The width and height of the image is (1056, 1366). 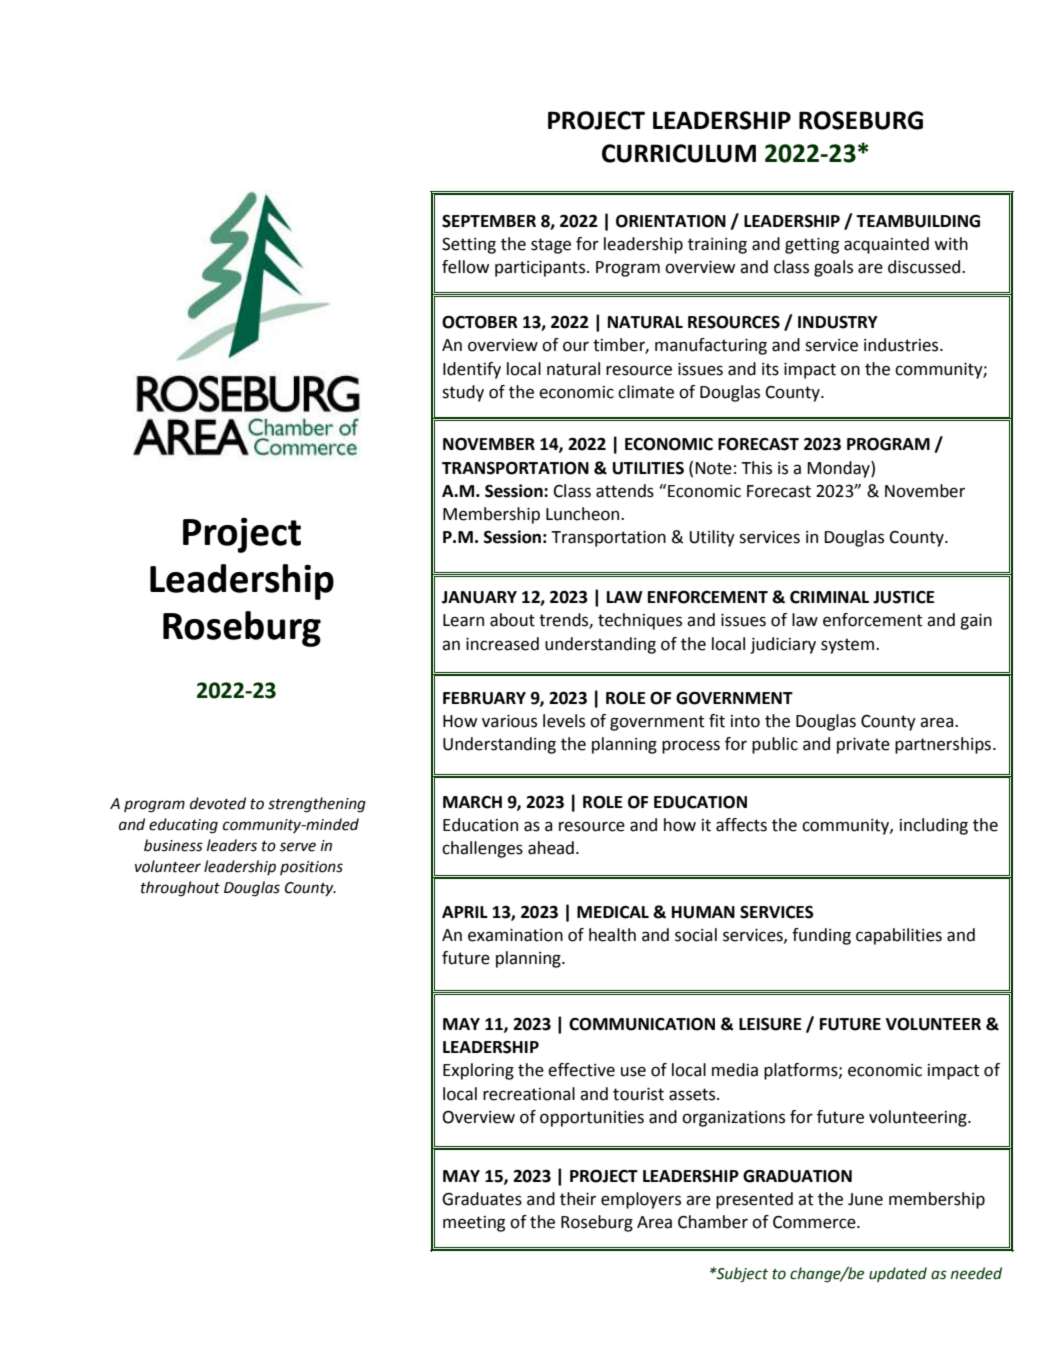 I want to click on acquainted, so click(x=886, y=245).
